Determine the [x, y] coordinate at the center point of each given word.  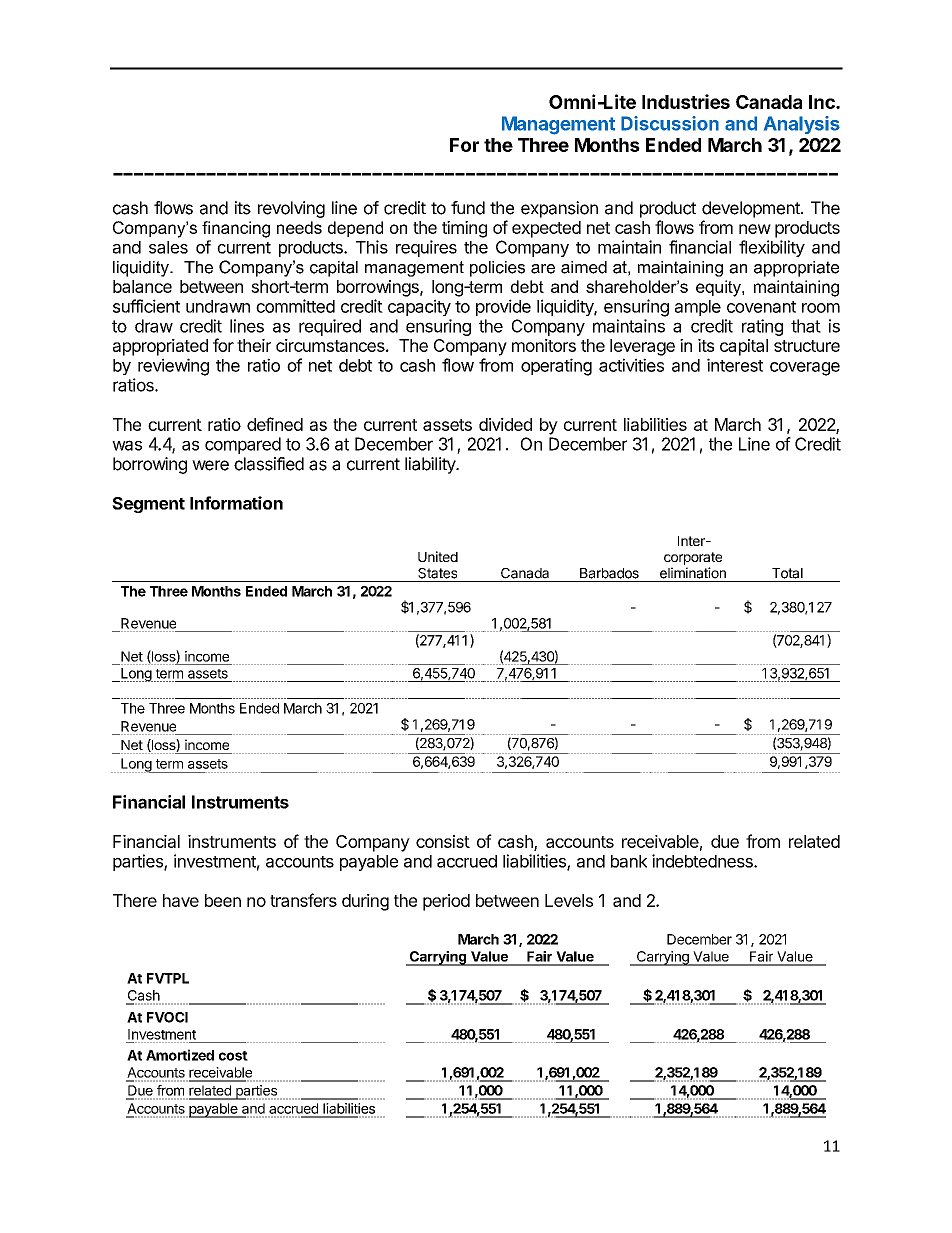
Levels [569, 900]
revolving [291, 209]
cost [233, 1056]
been [223, 900]
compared [243, 445]
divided [505, 424]
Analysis [802, 125]
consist [443, 841]
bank [629, 861]
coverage [805, 369]
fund [468, 208]
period [446, 902]
